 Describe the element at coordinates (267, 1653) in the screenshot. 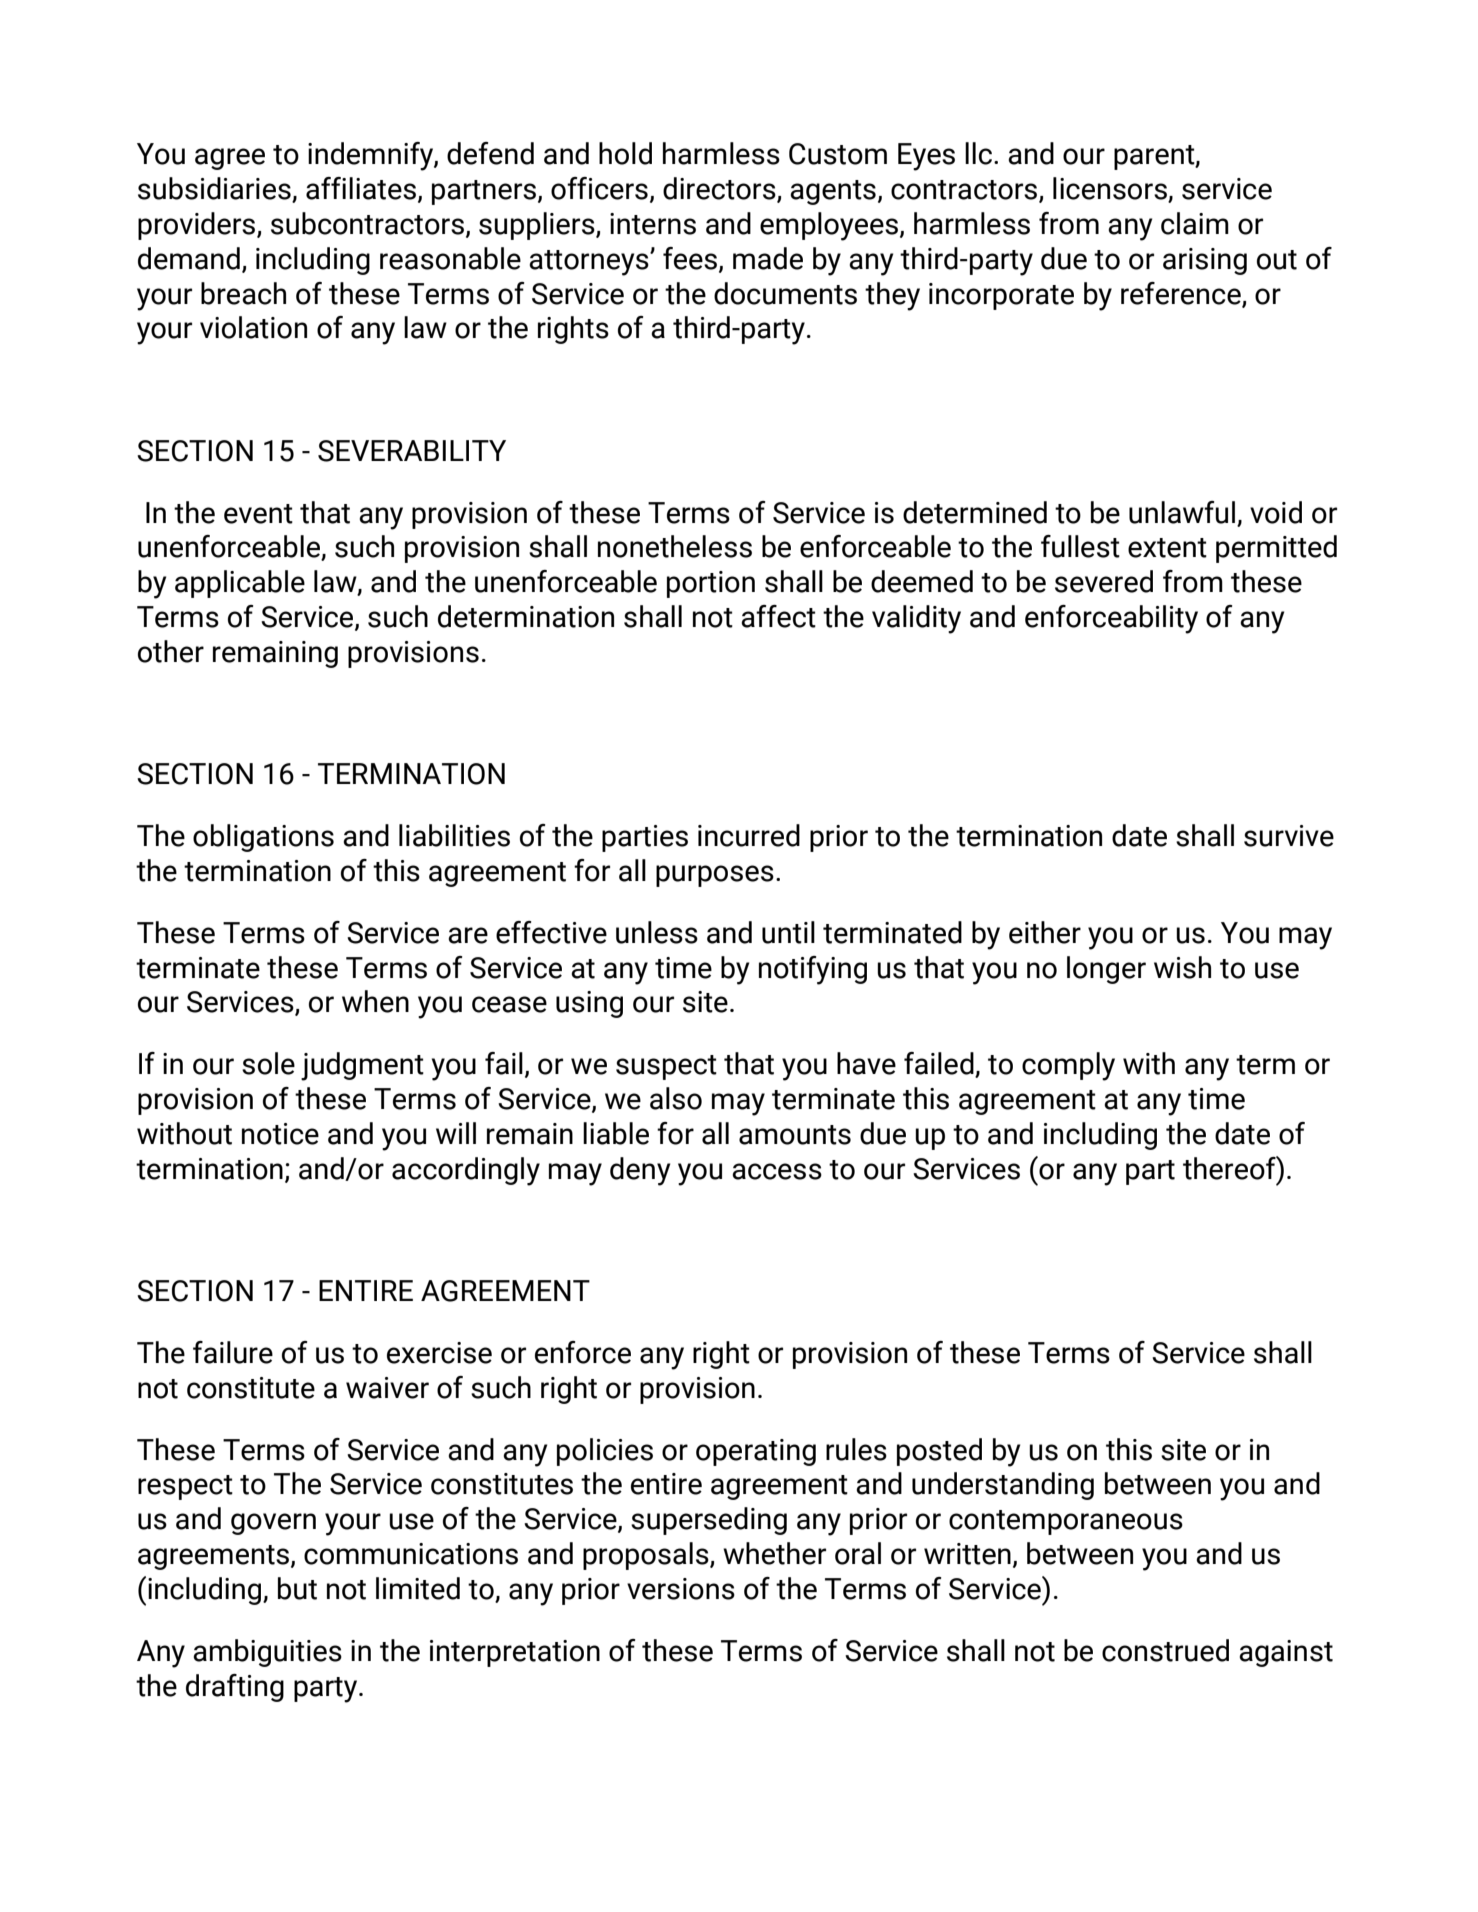

I see `ambiguities` at that location.
